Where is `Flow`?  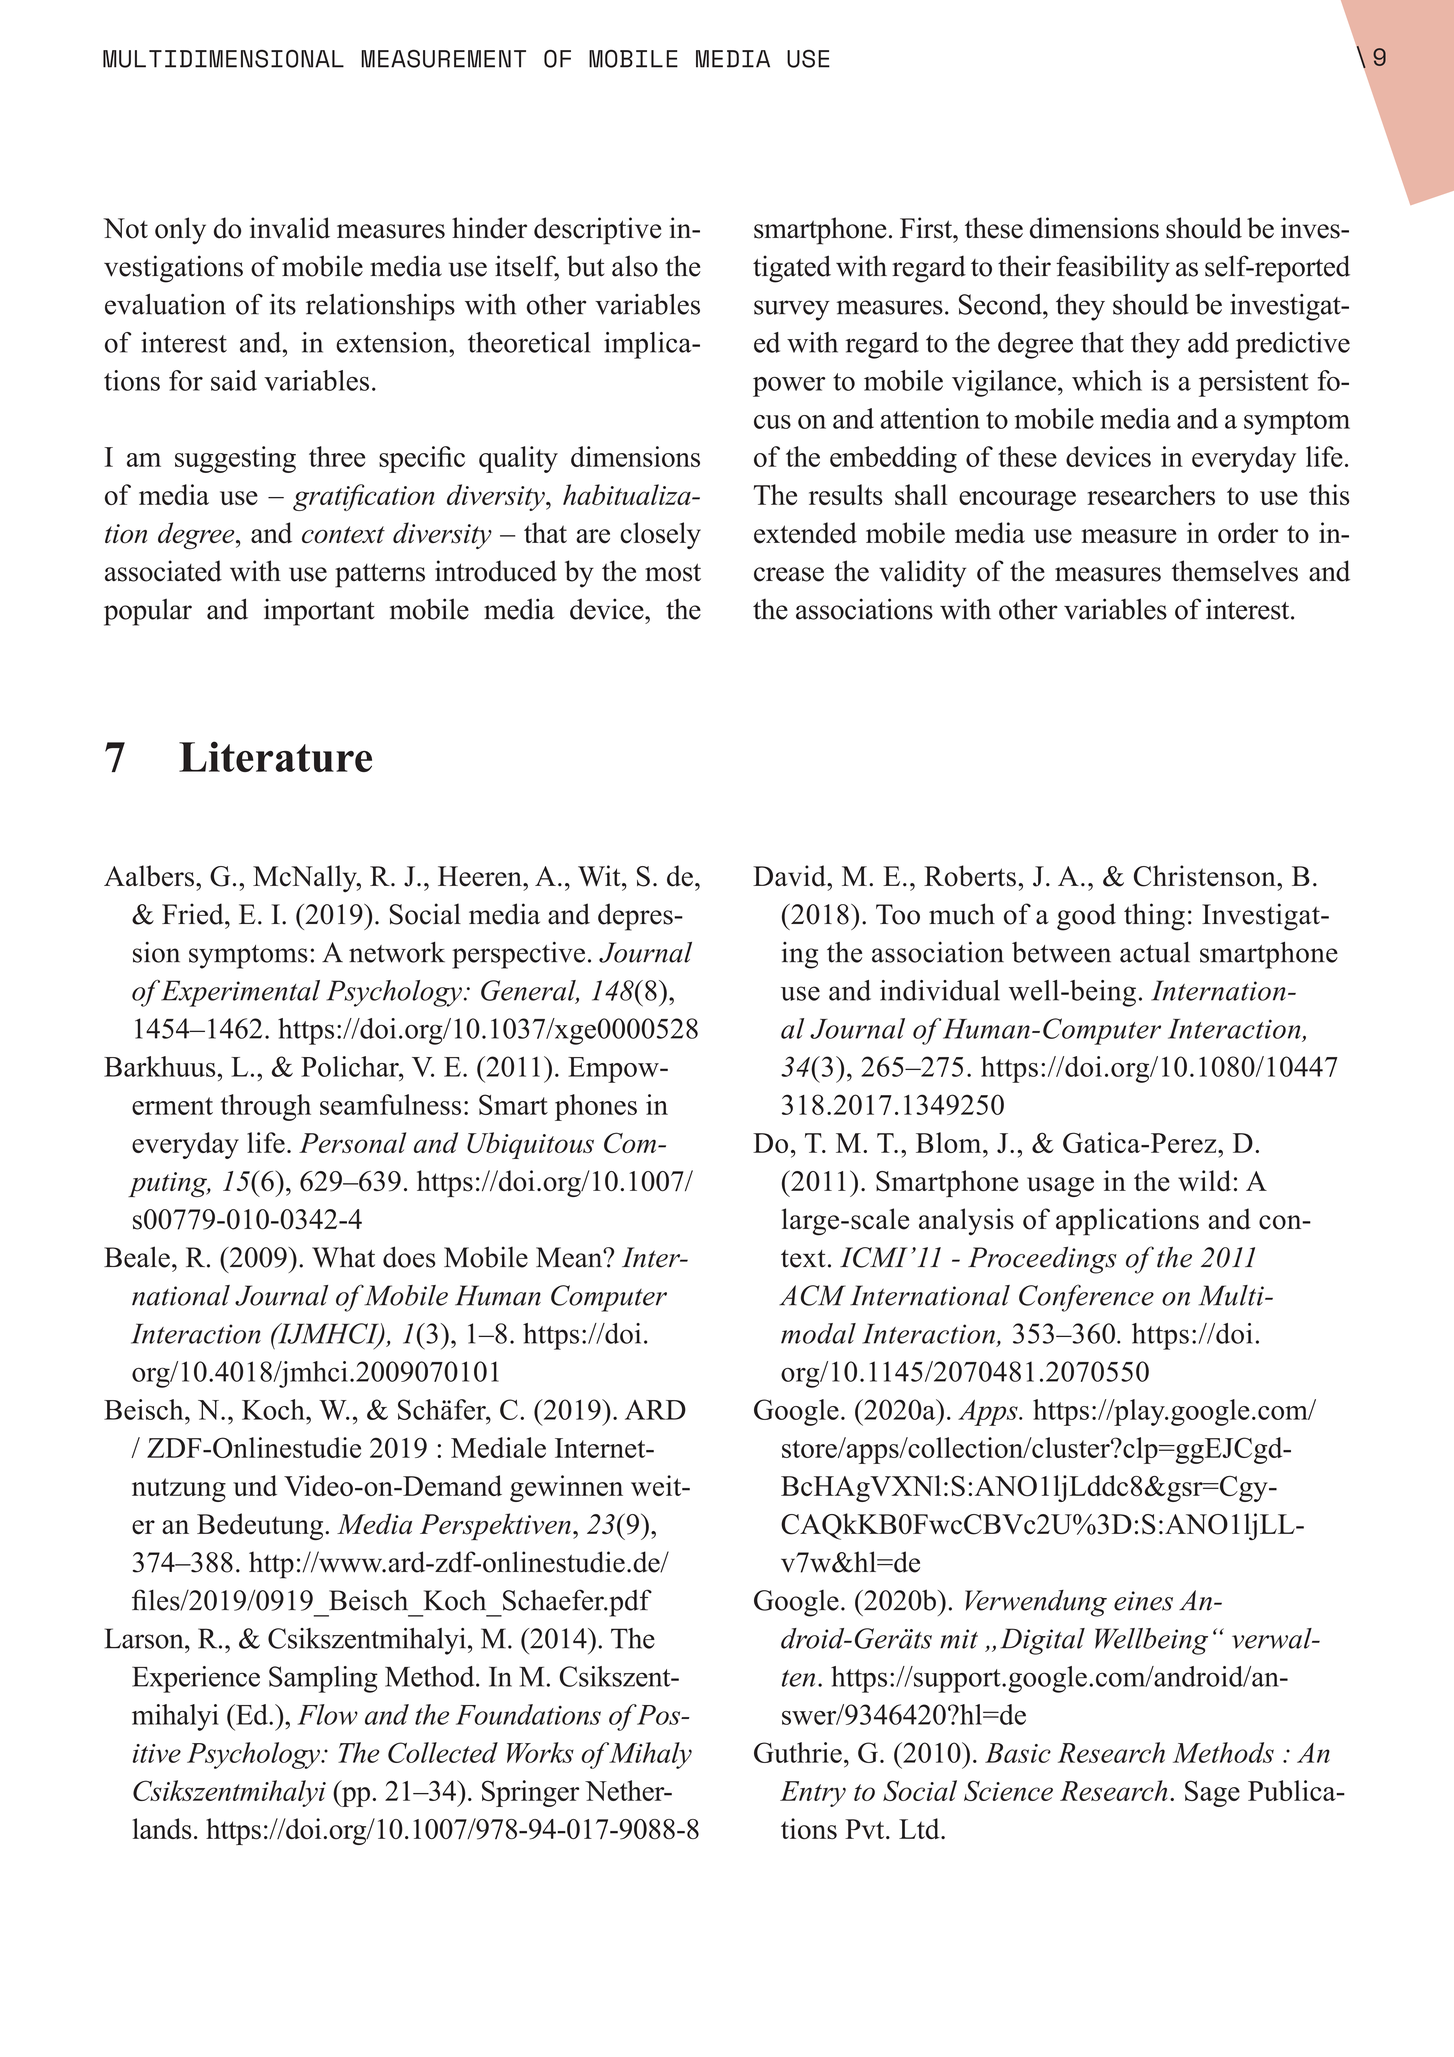 Flow is located at coordinates (327, 1714).
